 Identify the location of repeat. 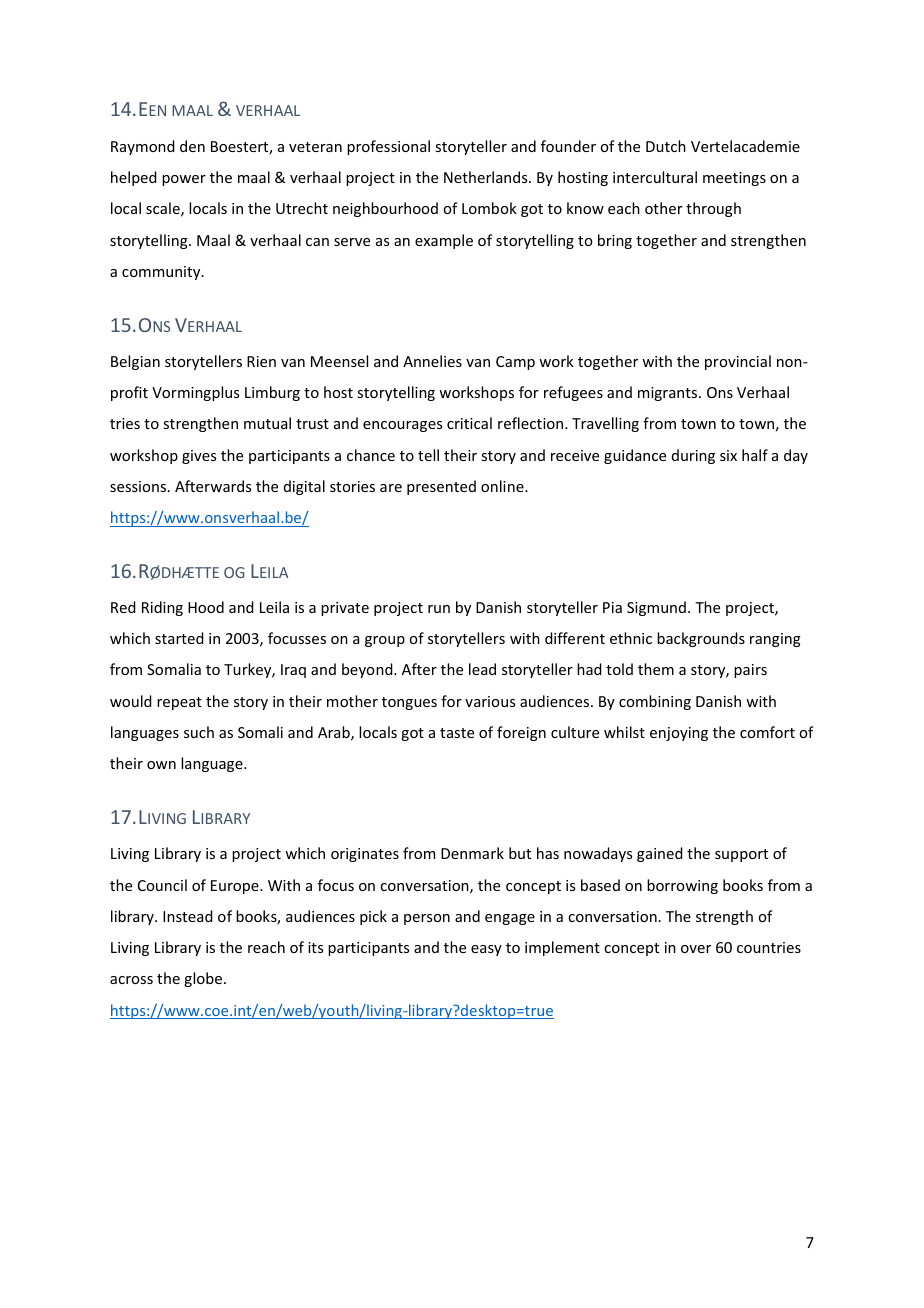
(179, 703).
